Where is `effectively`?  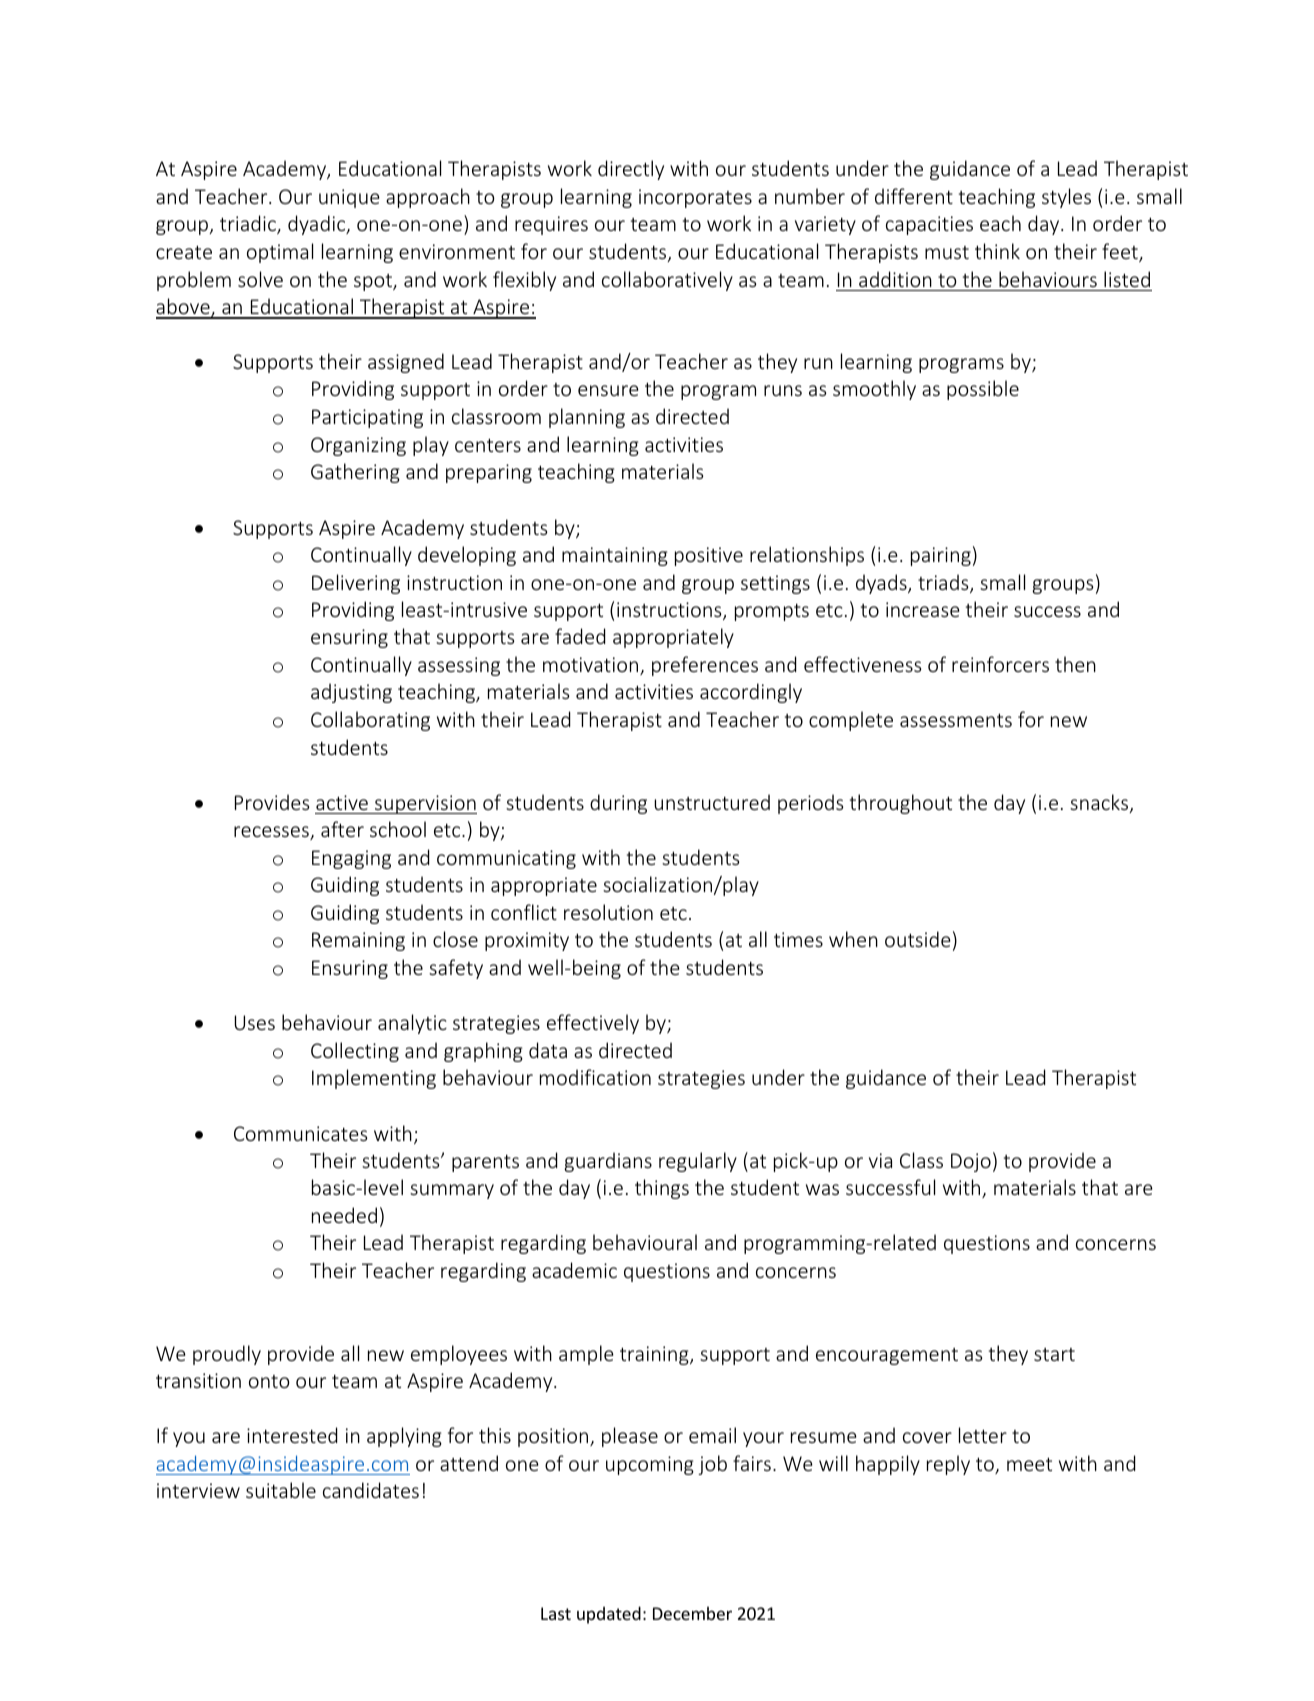
effectively is located at coordinates (593, 1024).
